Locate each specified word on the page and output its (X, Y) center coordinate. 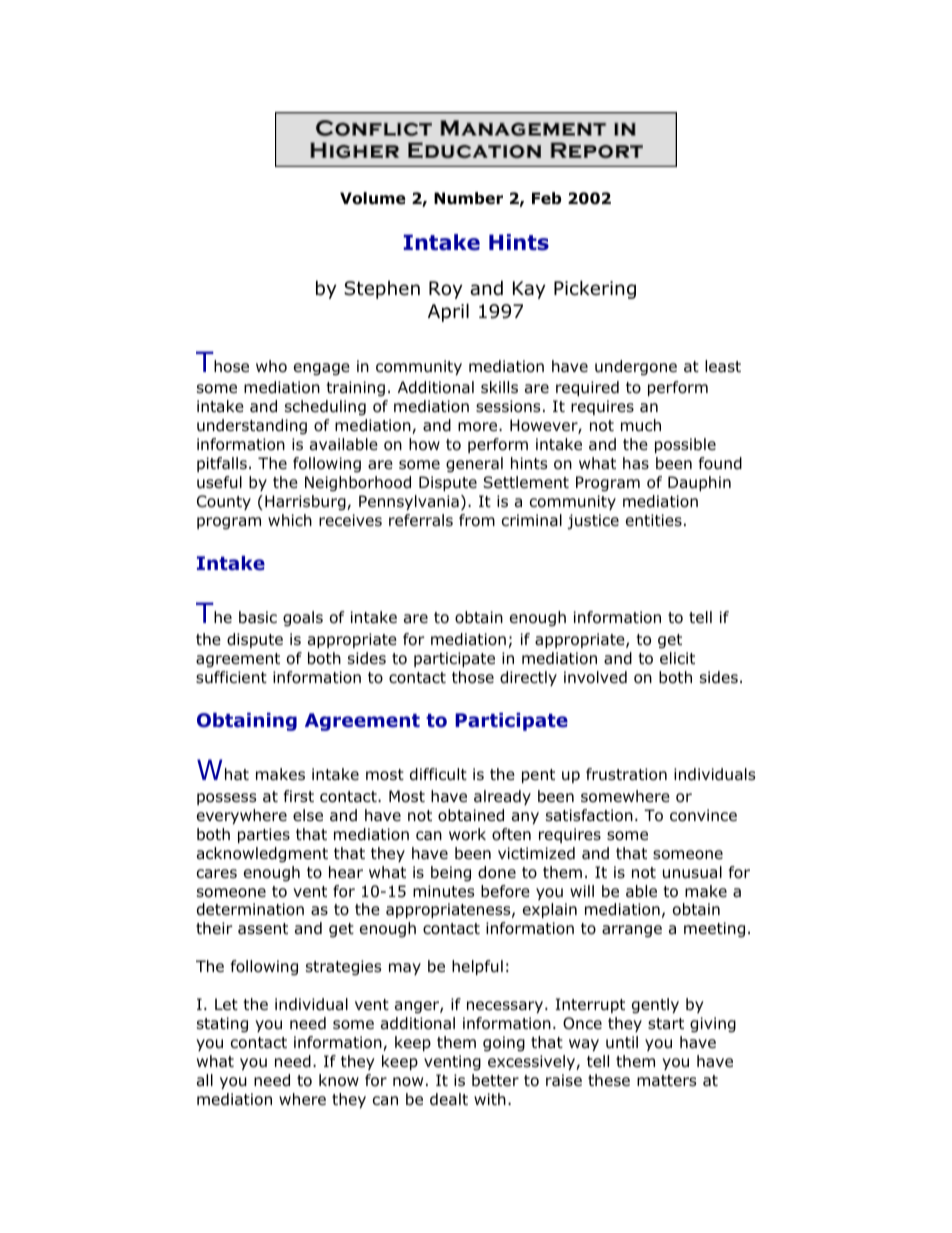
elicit (677, 658)
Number (468, 198)
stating (222, 1025)
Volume (373, 198)
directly (528, 678)
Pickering (595, 289)
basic (258, 617)
